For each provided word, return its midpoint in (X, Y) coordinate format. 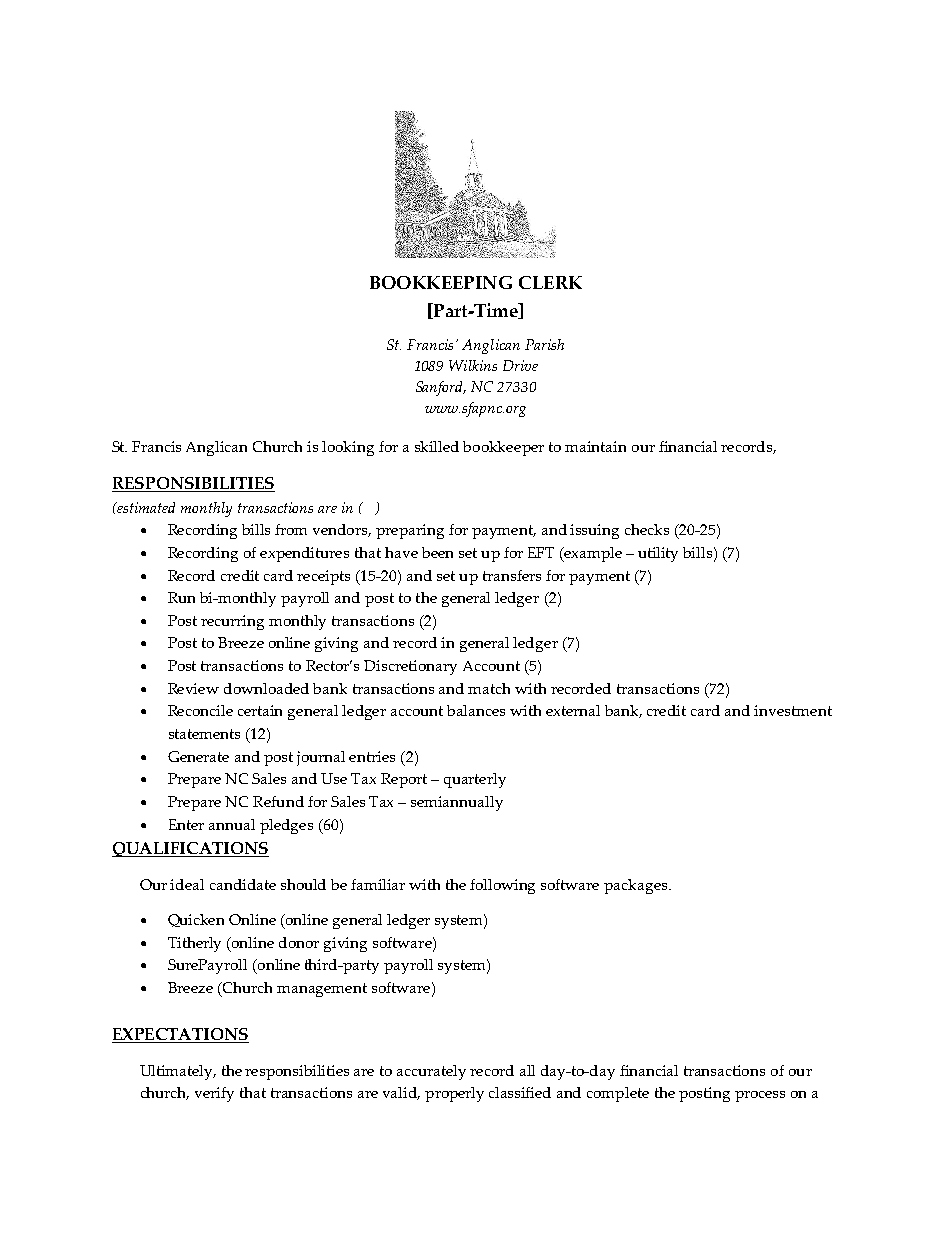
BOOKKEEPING (441, 282)
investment (793, 710)
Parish (544, 344)
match (489, 688)
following (502, 886)
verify (214, 1094)
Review (193, 688)
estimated (145, 507)
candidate (243, 884)
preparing (410, 531)
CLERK (550, 282)
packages (637, 886)
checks (647, 529)
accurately (431, 1072)
